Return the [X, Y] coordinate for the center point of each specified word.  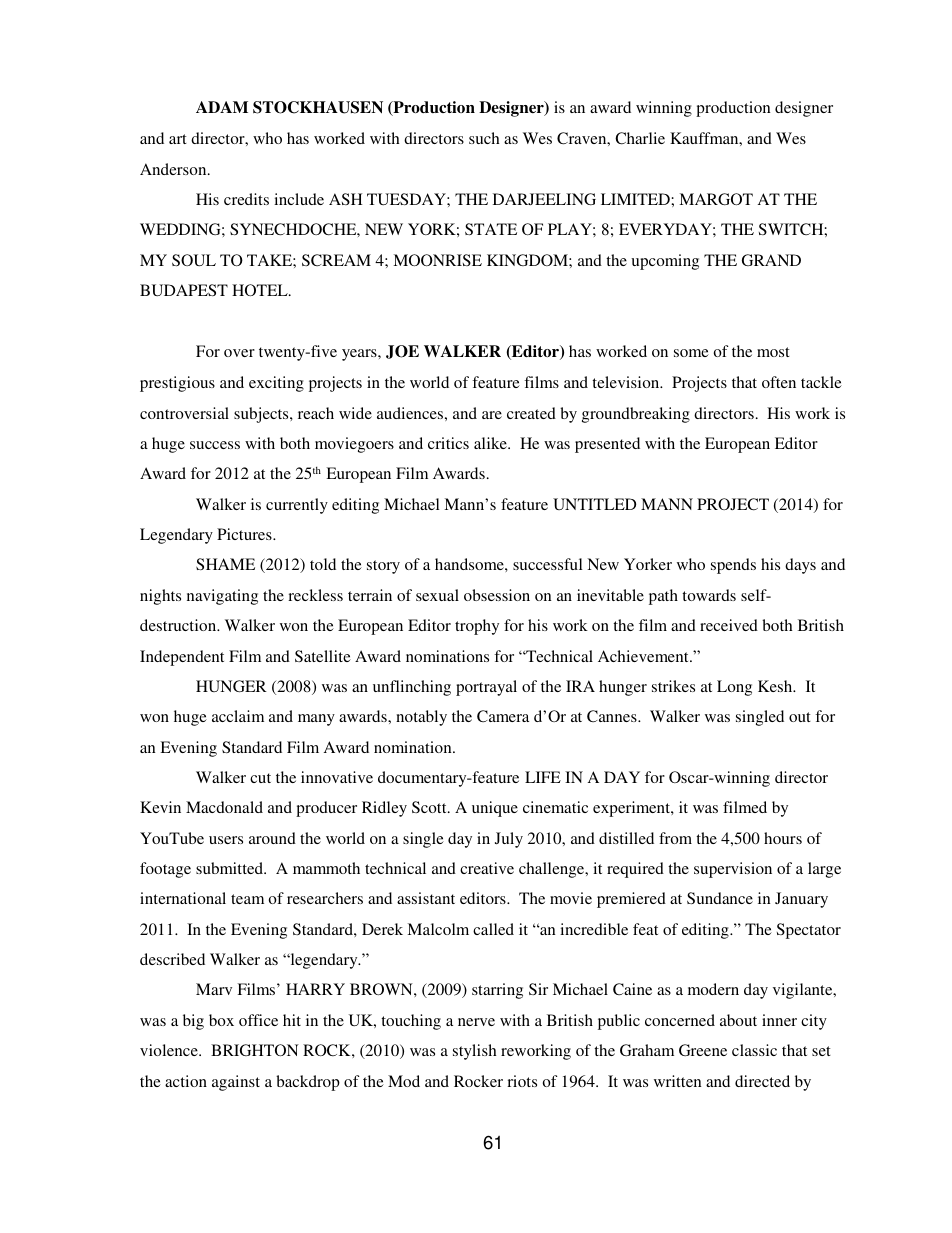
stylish [475, 1052]
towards [709, 595]
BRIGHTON [255, 1050]
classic [754, 1050]
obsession [497, 595]
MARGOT [716, 199]
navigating [222, 597]
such [484, 138]
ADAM [222, 107]
